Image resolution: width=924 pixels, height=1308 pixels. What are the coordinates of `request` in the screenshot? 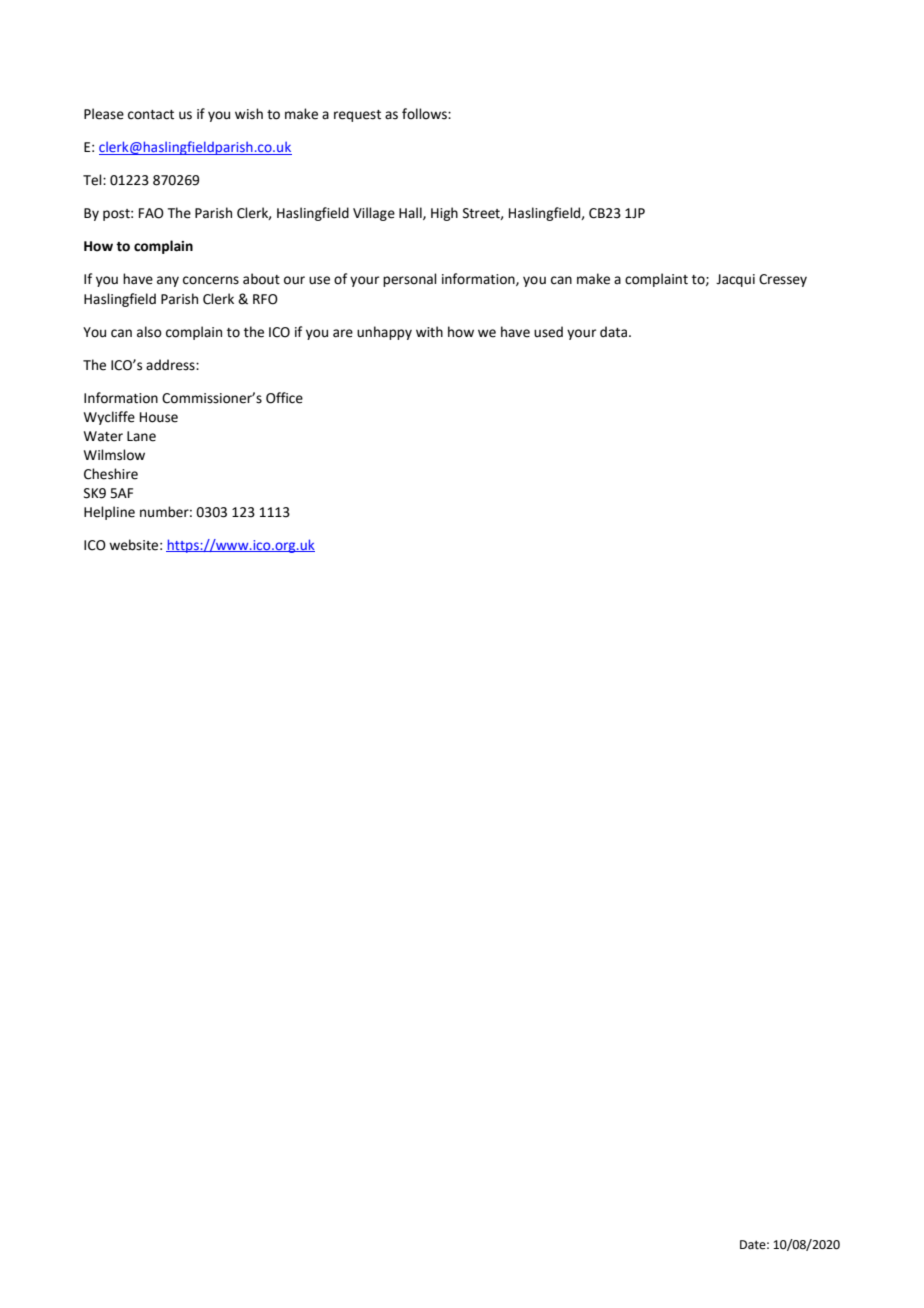 It's located at (357, 116).
